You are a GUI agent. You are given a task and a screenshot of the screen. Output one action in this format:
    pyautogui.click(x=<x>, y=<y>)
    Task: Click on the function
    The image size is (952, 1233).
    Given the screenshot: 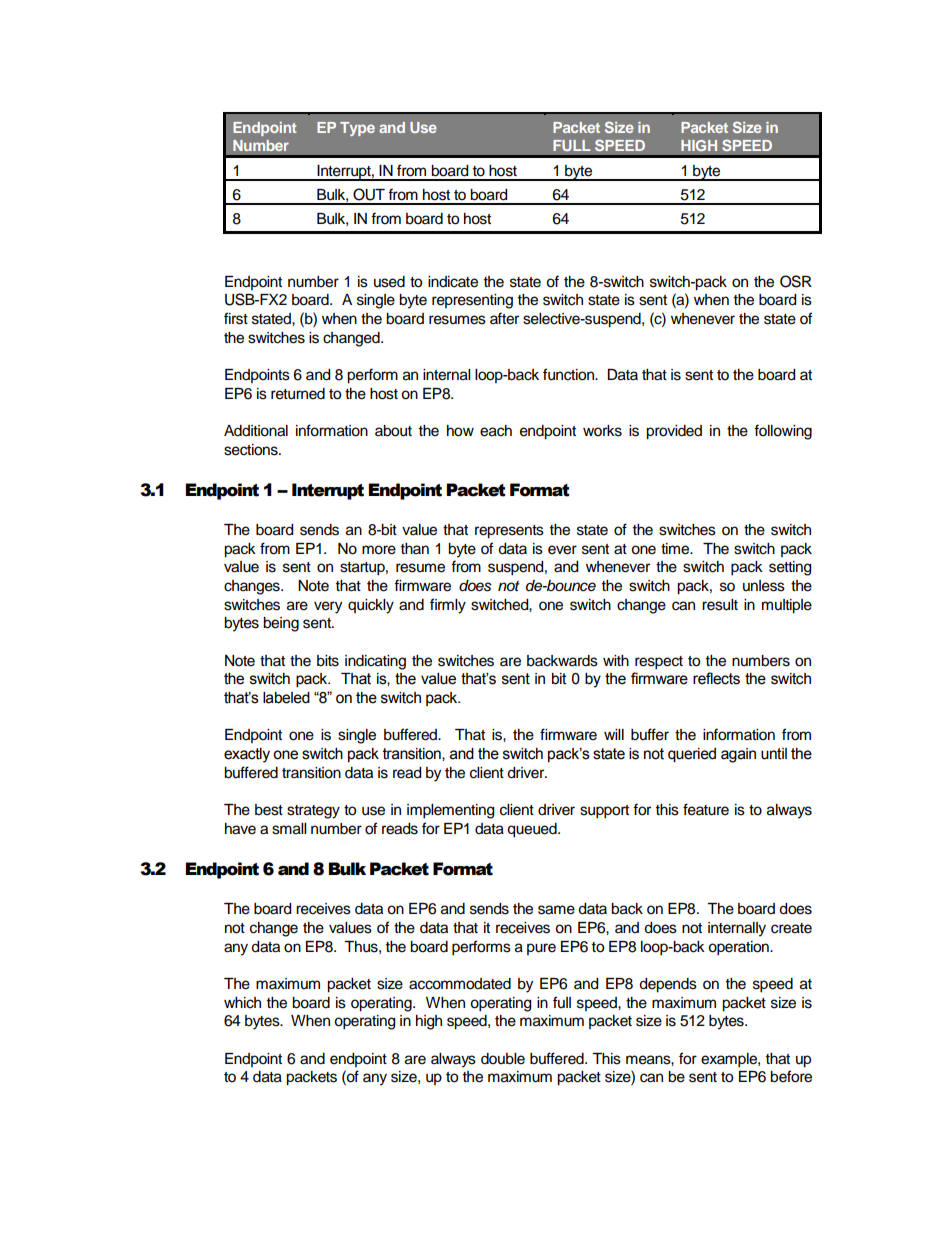 What is the action you would take?
    pyautogui.click(x=569, y=374)
